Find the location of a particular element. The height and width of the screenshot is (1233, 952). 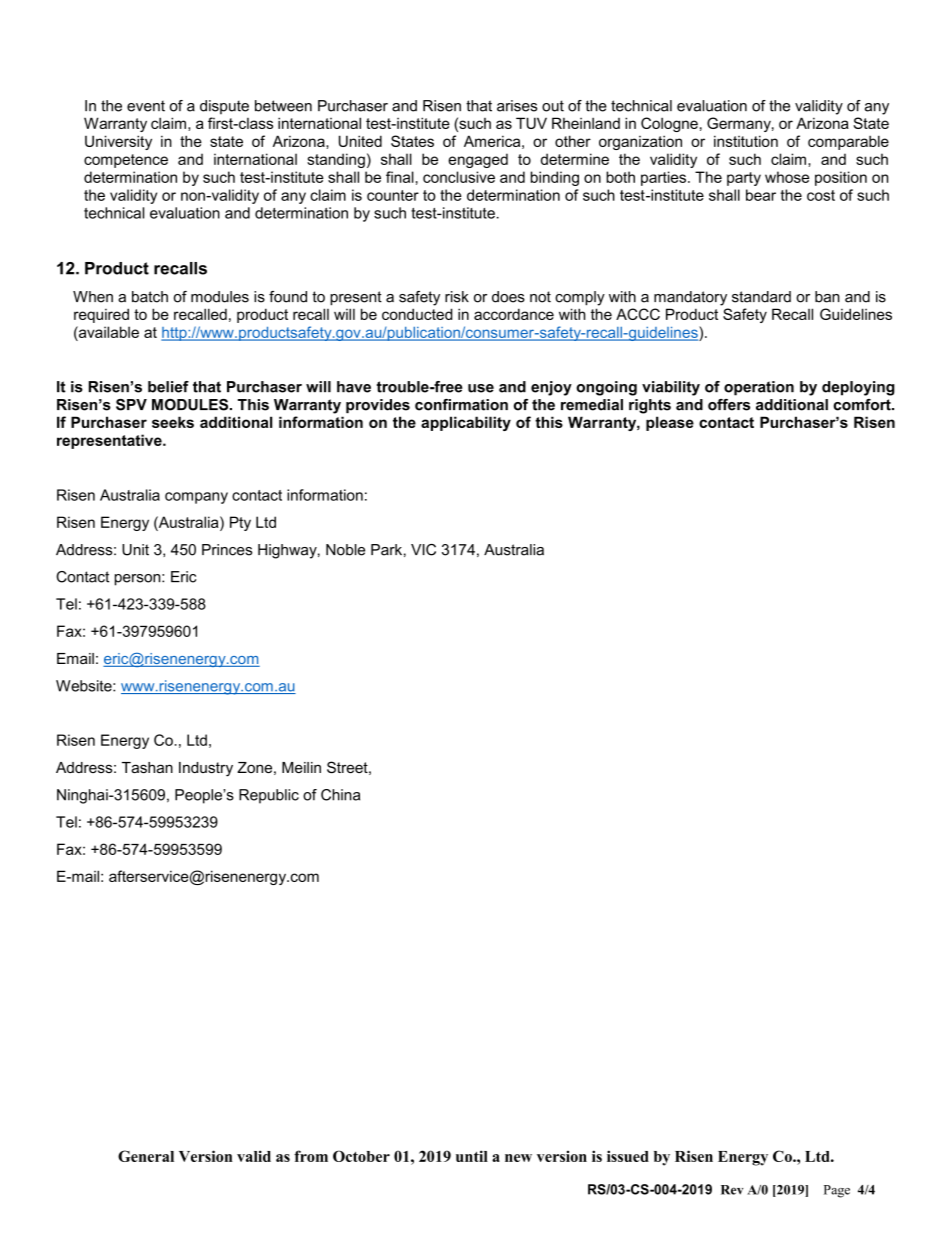

dispute is located at coordinates (224, 107).
